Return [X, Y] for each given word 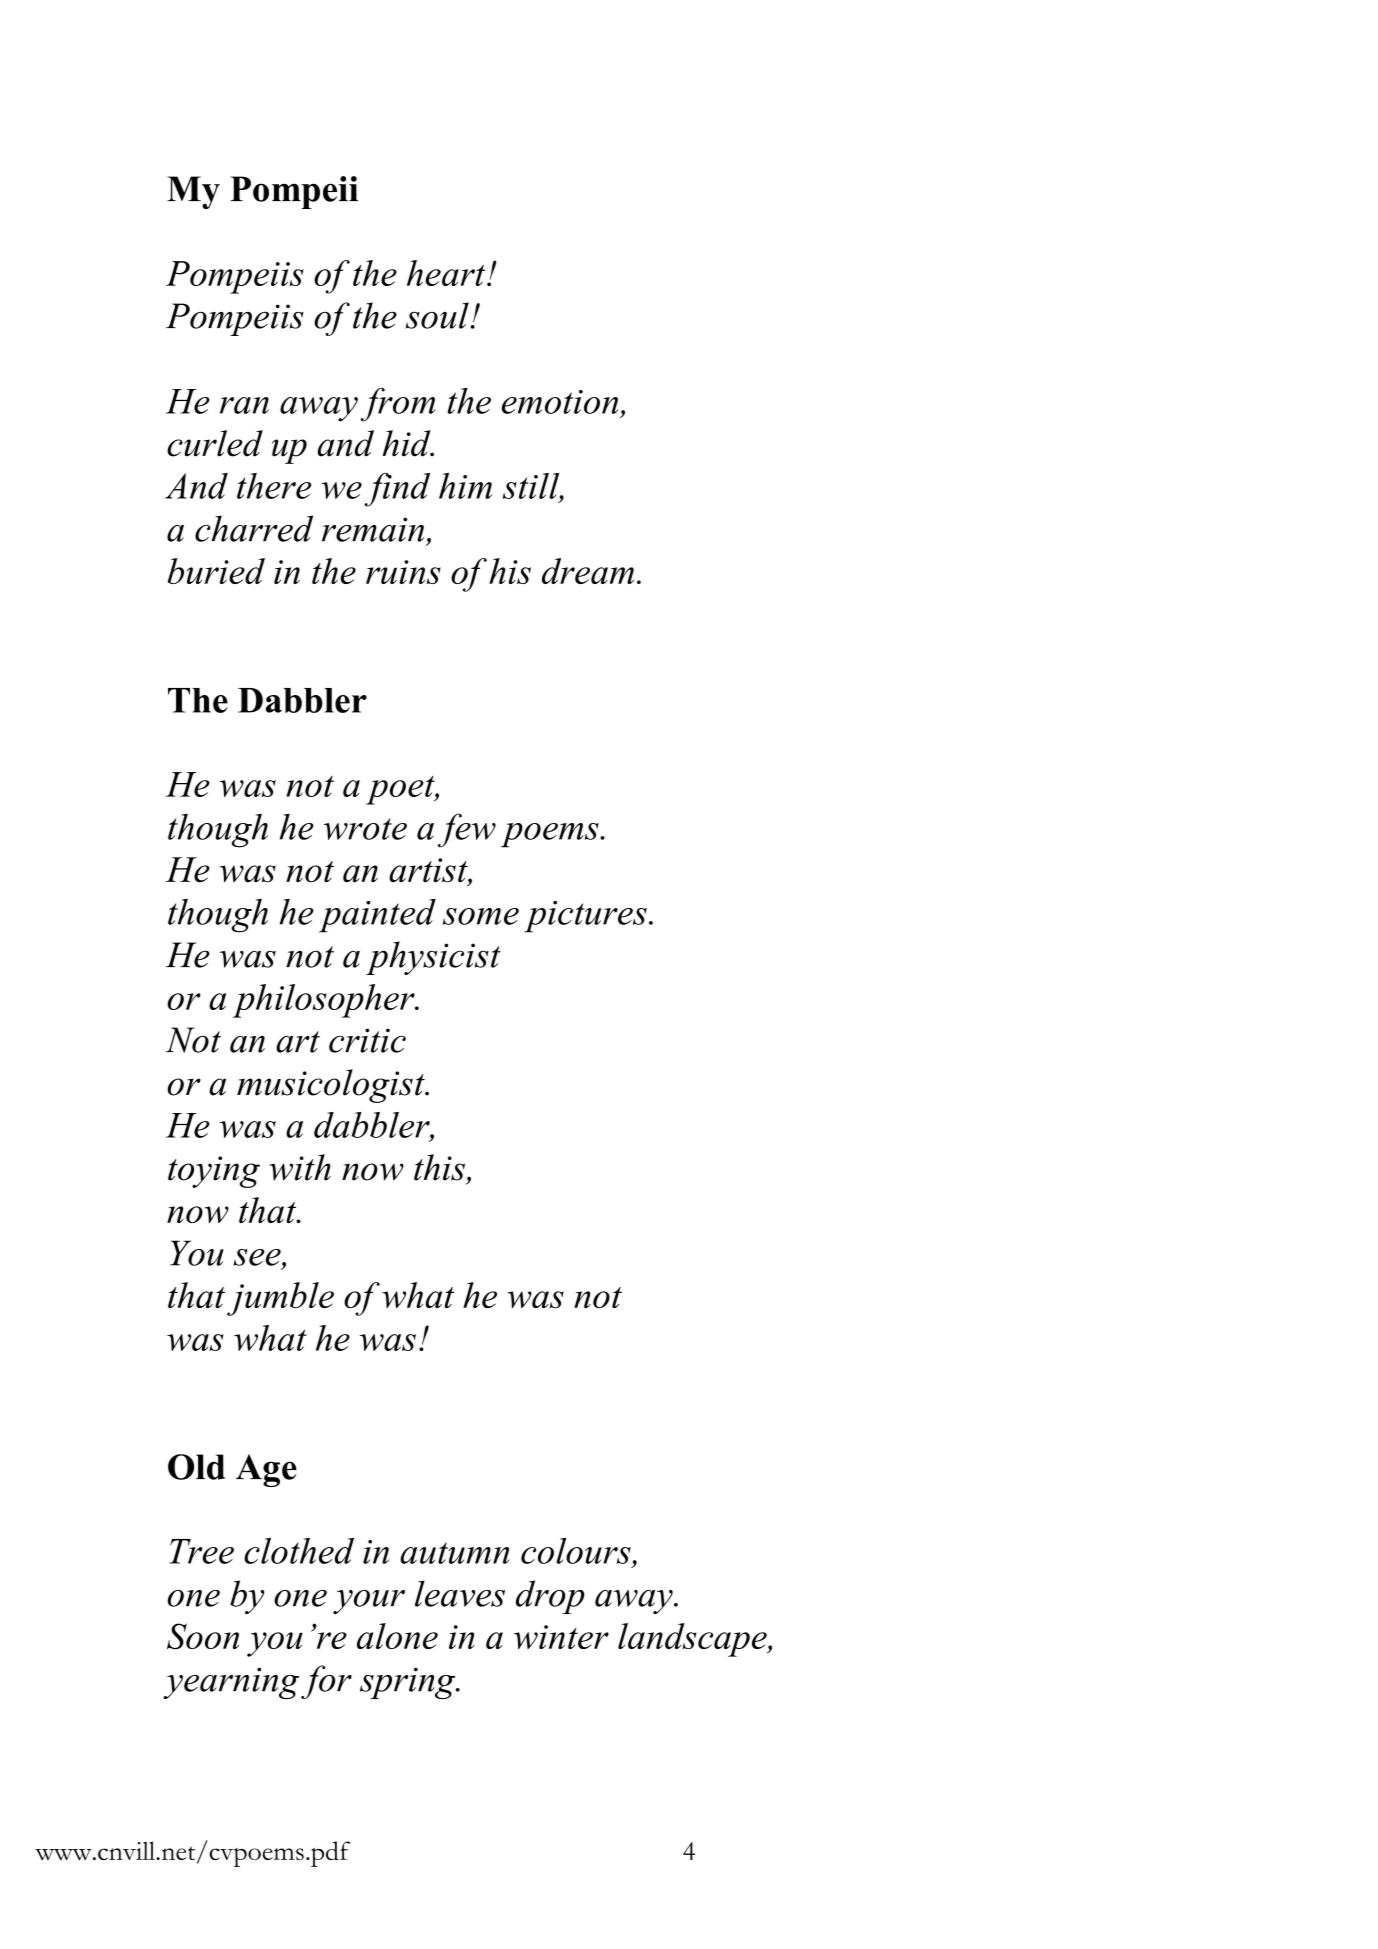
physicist [433, 958]
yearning [231, 1683]
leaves [460, 1593]
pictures [585, 917]
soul [438, 315]
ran [244, 405]
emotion [560, 402]
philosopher [325, 1001]
